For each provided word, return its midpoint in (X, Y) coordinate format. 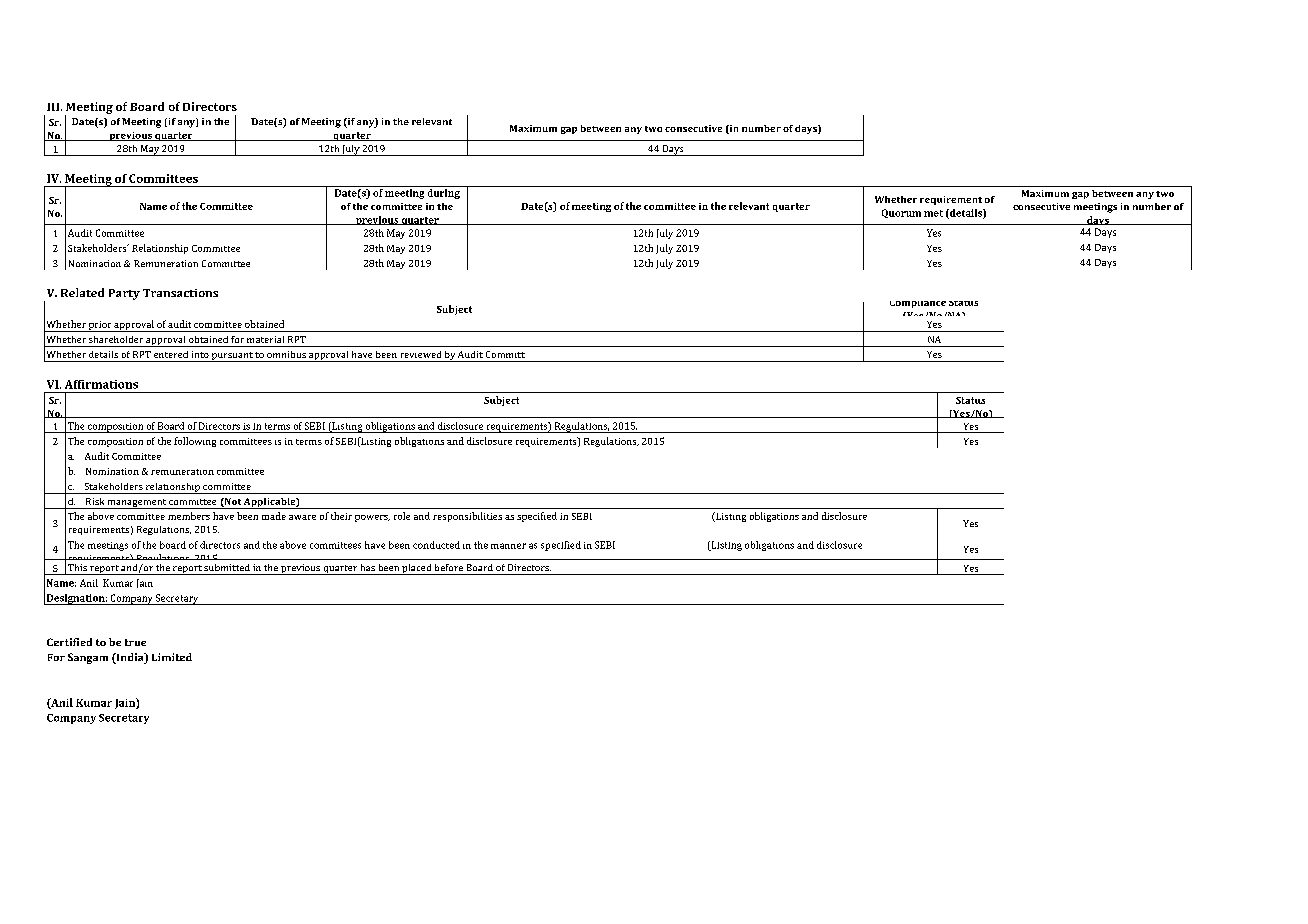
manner (508, 546)
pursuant (232, 357)
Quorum (901, 213)
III (54, 107)
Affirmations (101, 384)
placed (416, 569)
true (135, 642)
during (444, 194)
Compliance (918, 304)
